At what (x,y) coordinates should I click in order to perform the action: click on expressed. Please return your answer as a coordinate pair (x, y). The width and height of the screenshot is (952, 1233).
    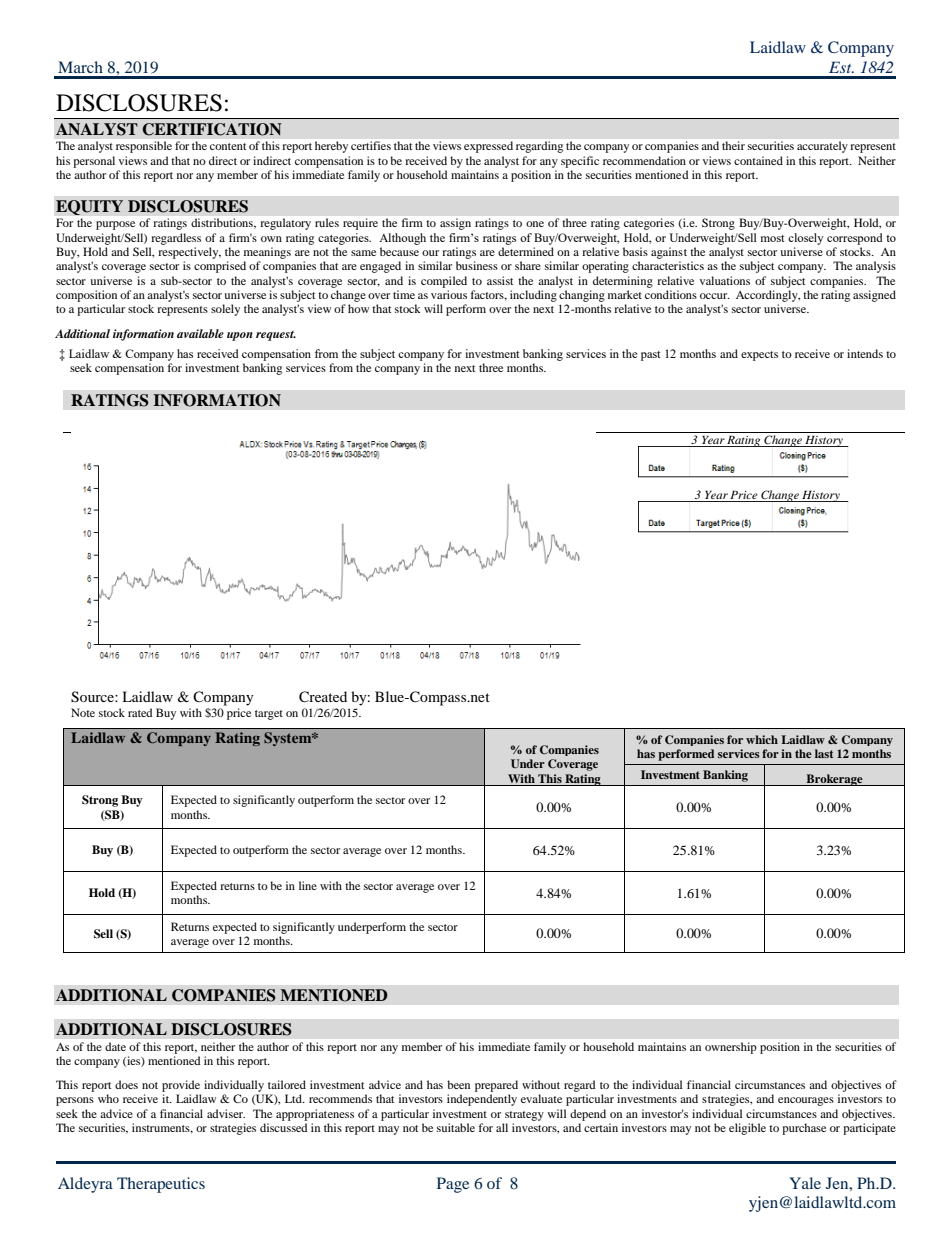
    Looking at the image, I should click on (488, 147).
